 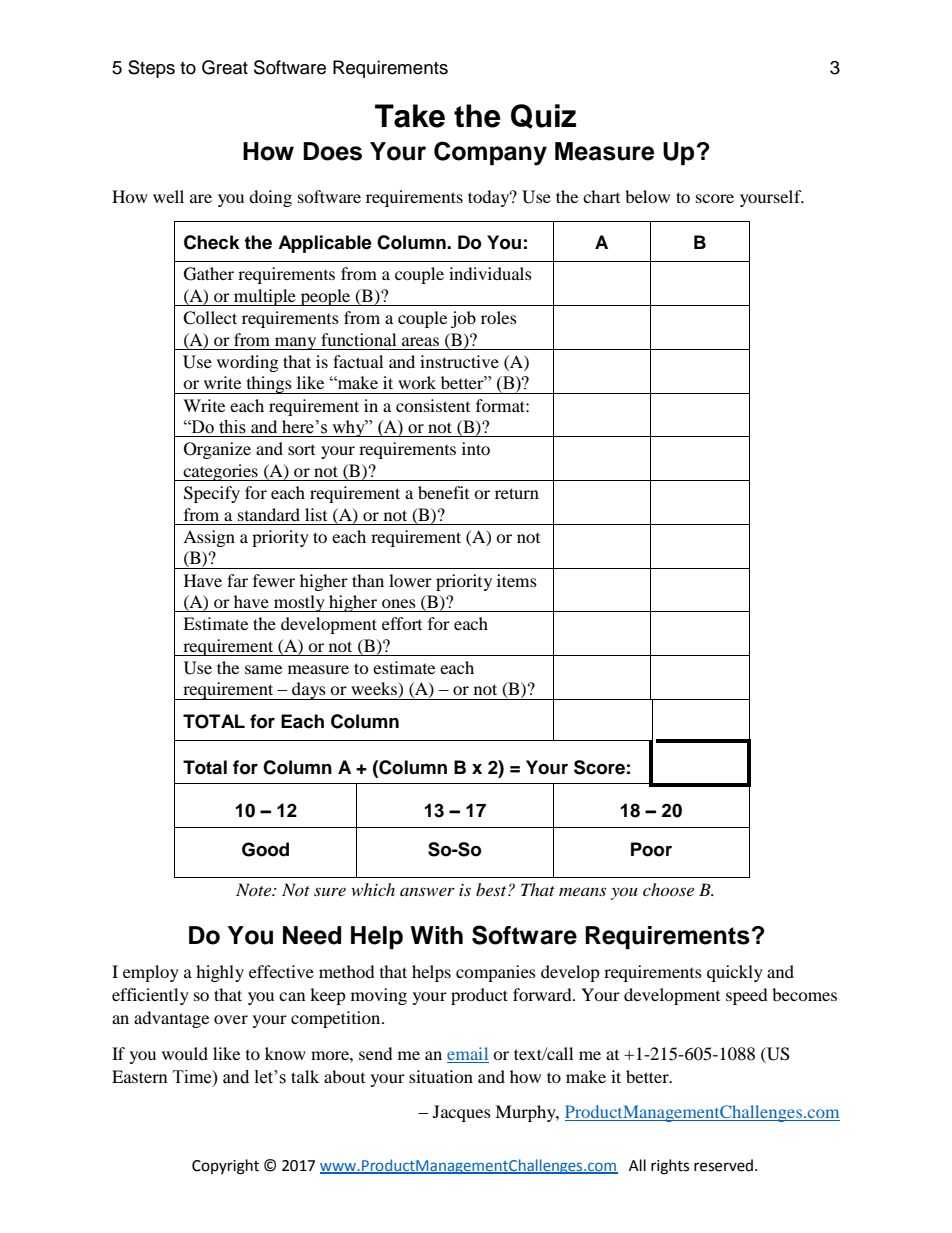 What do you see at coordinates (225, 1167) in the screenshot?
I see `Copyright` at bounding box center [225, 1167].
